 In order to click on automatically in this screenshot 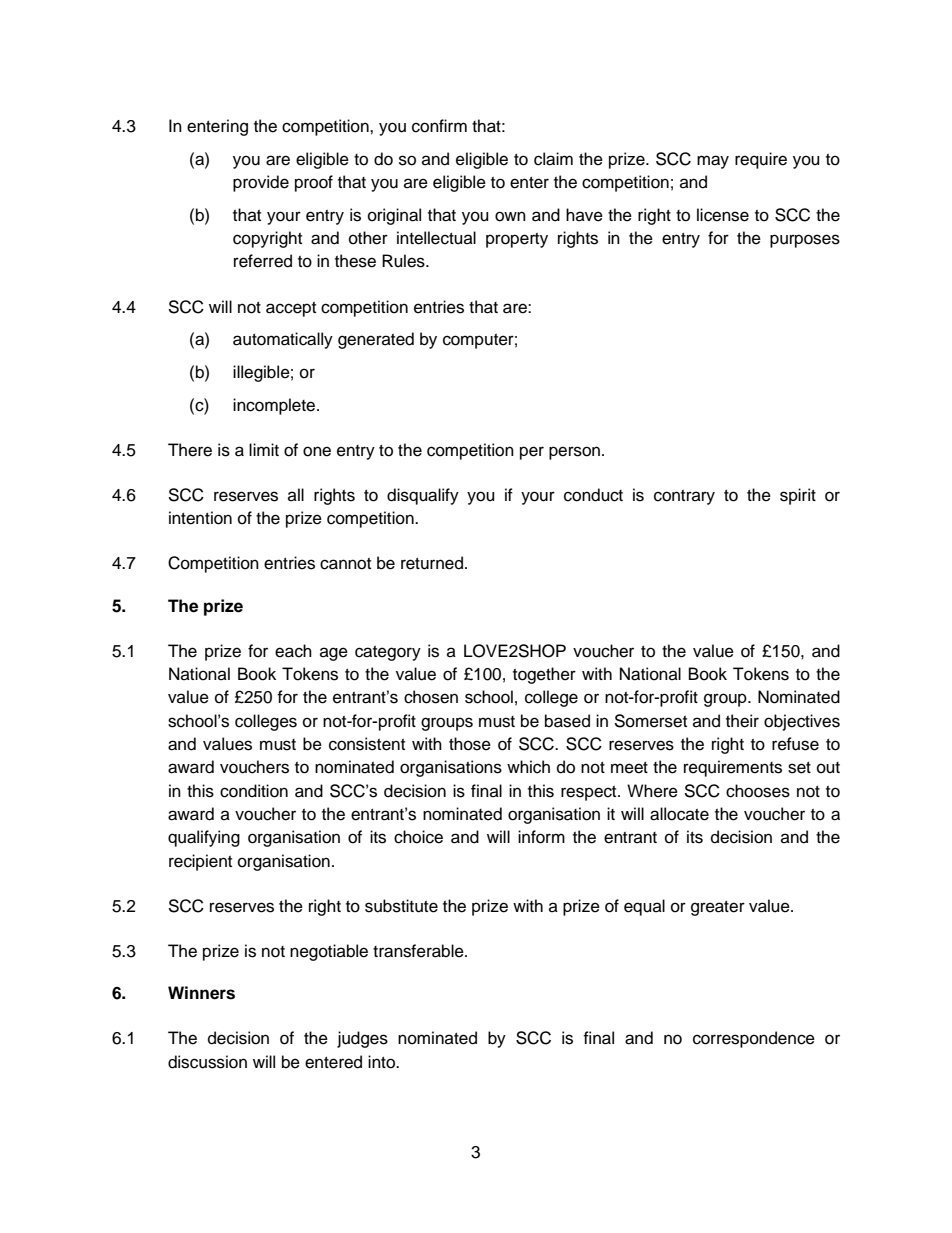, I will do `click(283, 340)`.
